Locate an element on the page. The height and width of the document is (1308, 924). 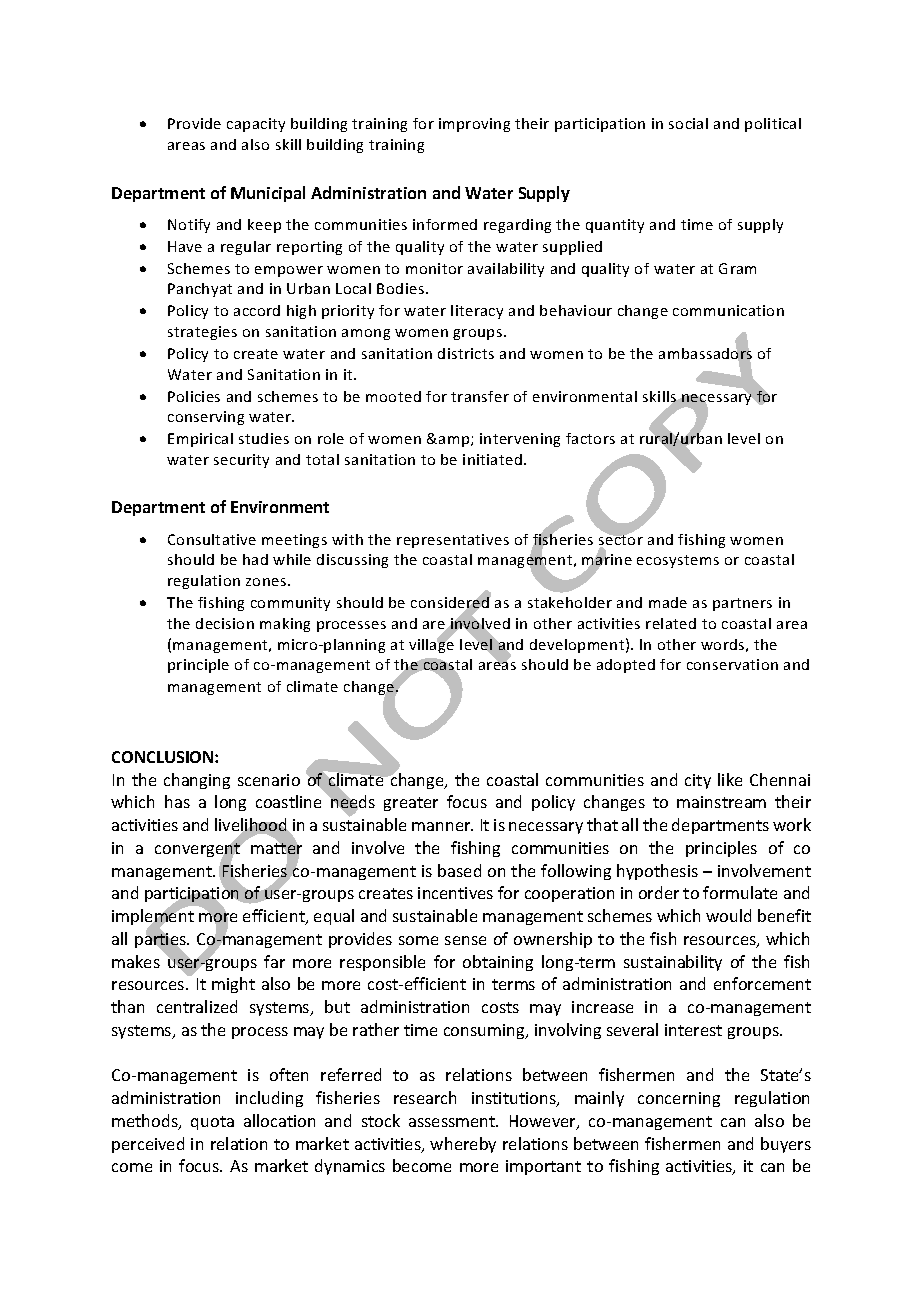
whereby is located at coordinates (463, 1145).
